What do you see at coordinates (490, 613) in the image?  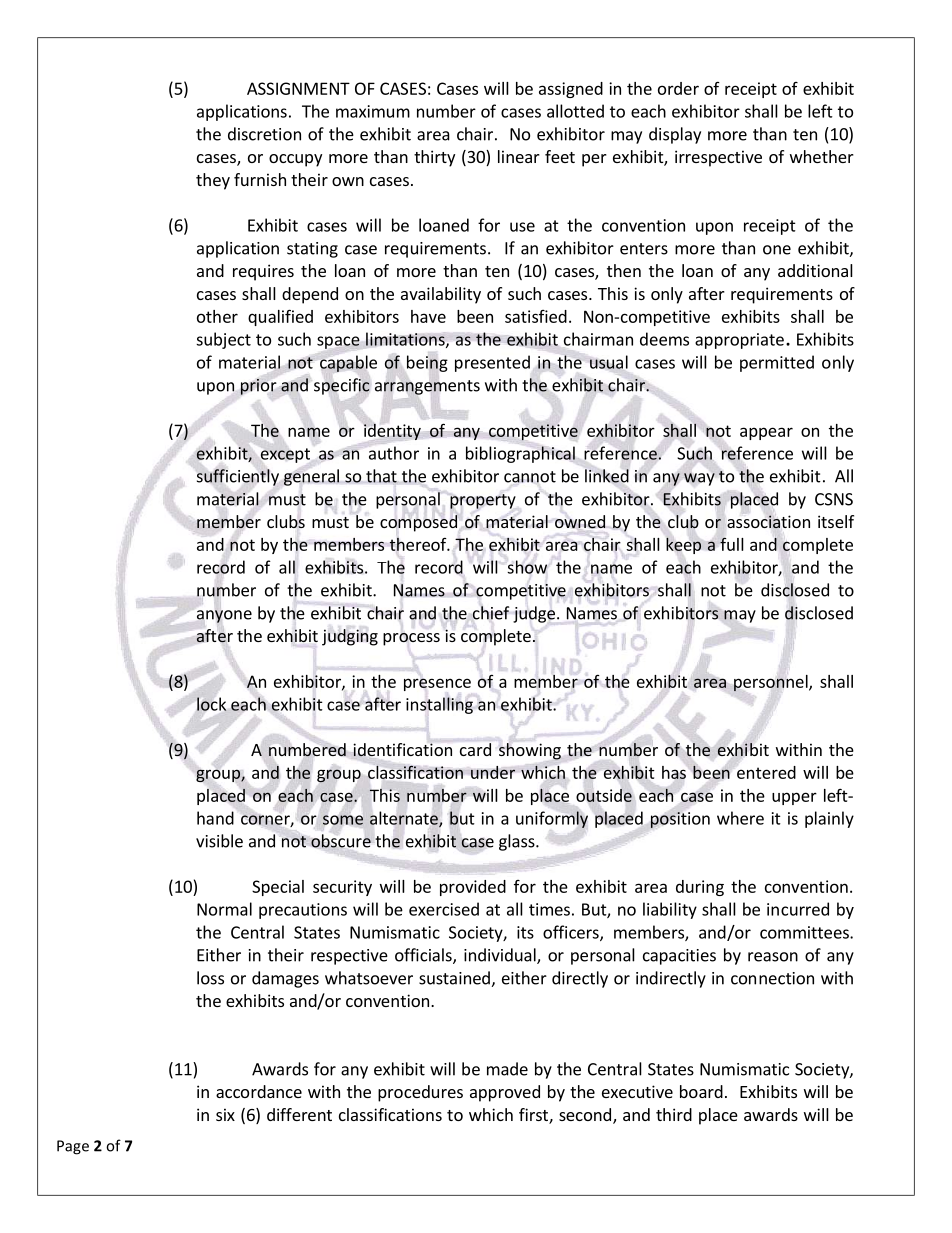 I see `chief` at bounding box center [490, 613].
